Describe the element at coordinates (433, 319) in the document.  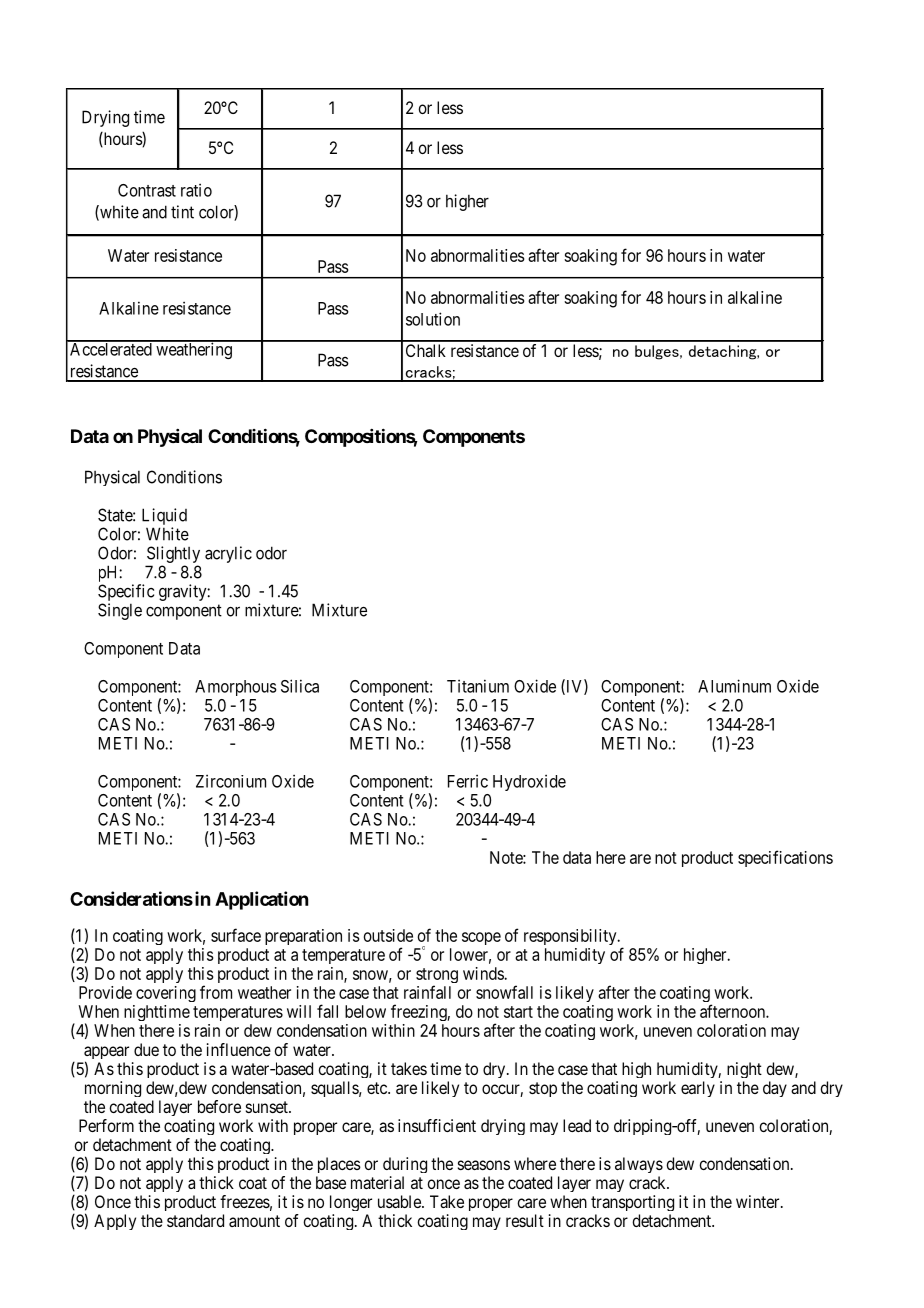
I see `solution` at that location.
